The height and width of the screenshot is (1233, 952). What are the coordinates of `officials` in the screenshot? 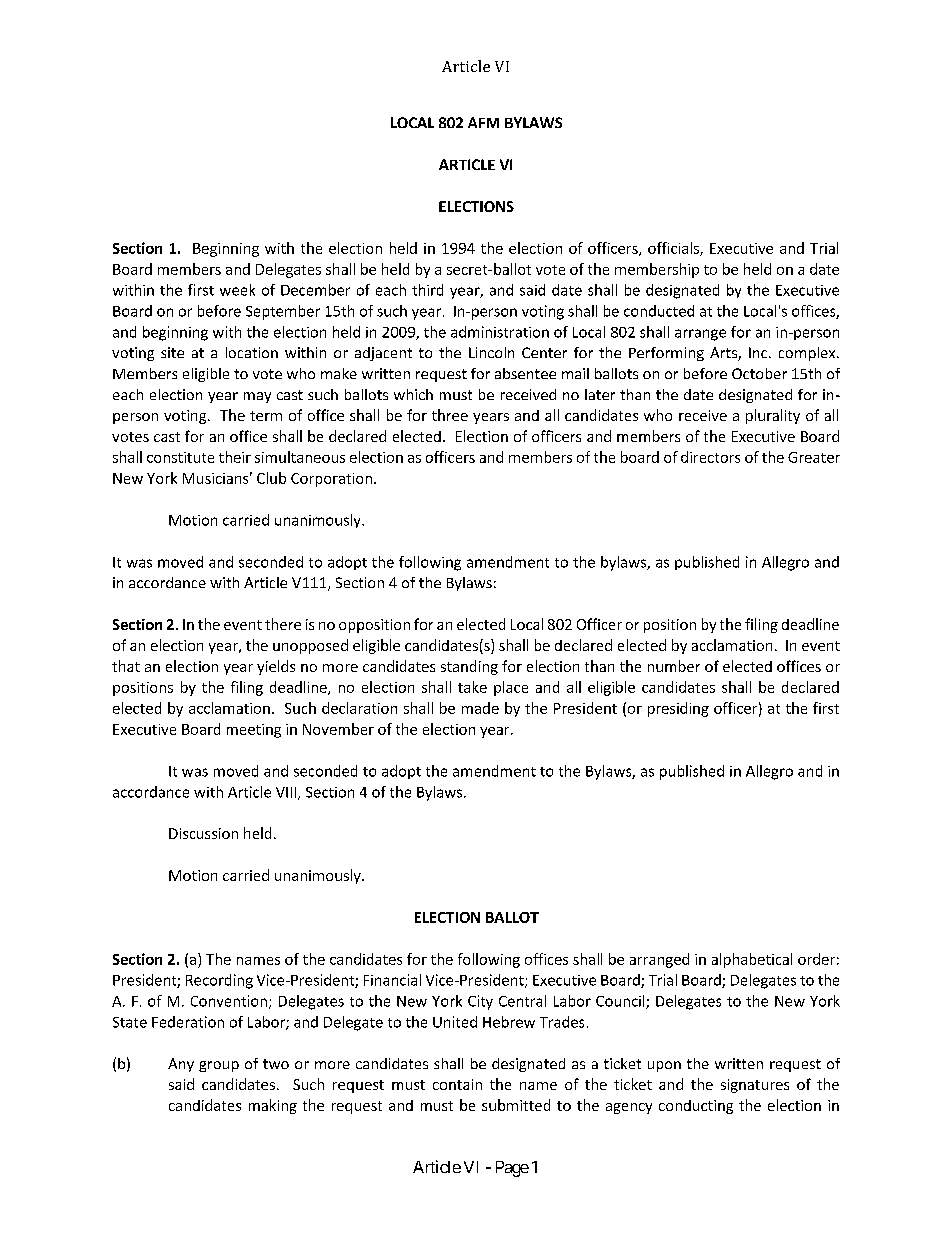 It's located at (674, 249).
